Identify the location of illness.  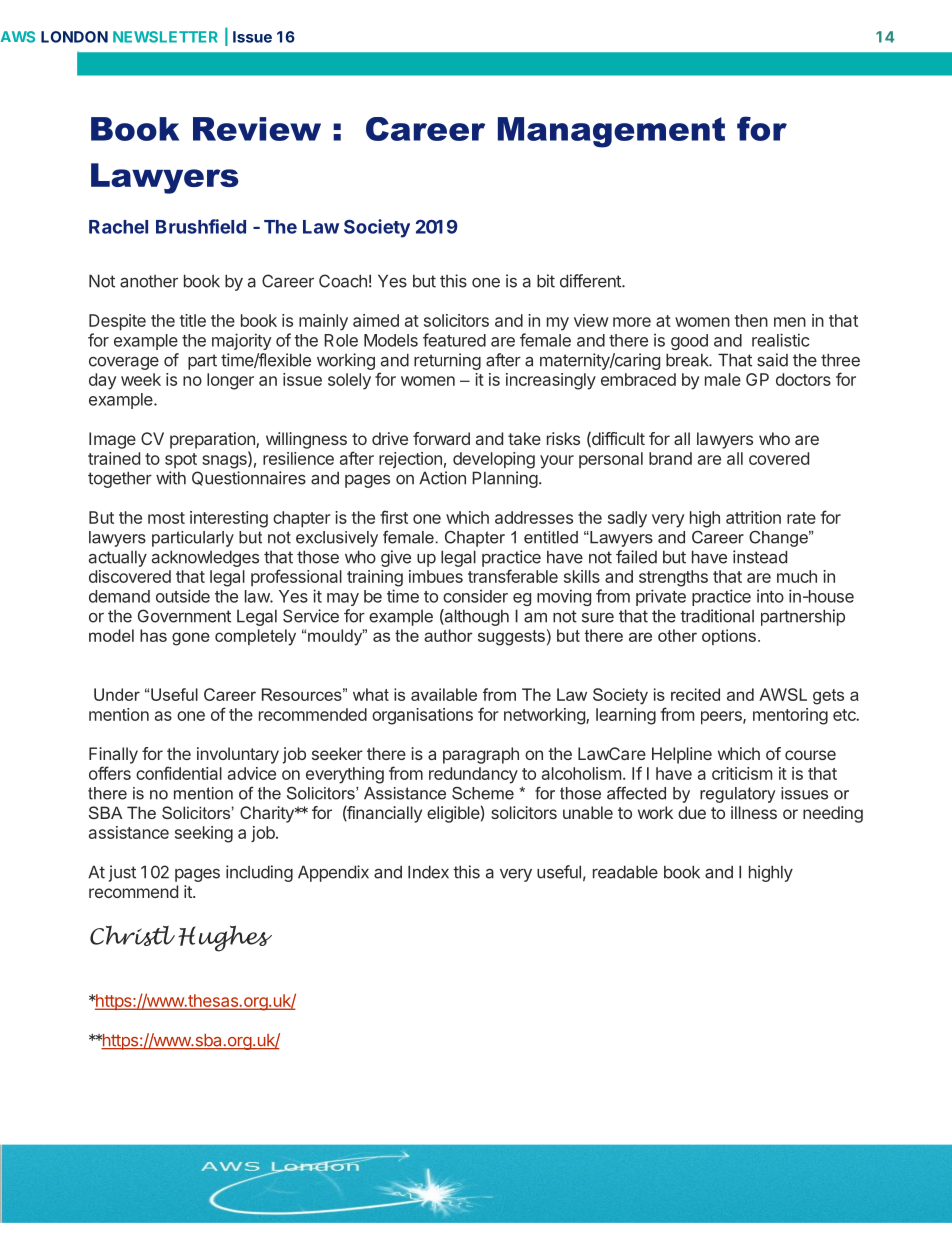
(754, 812).
